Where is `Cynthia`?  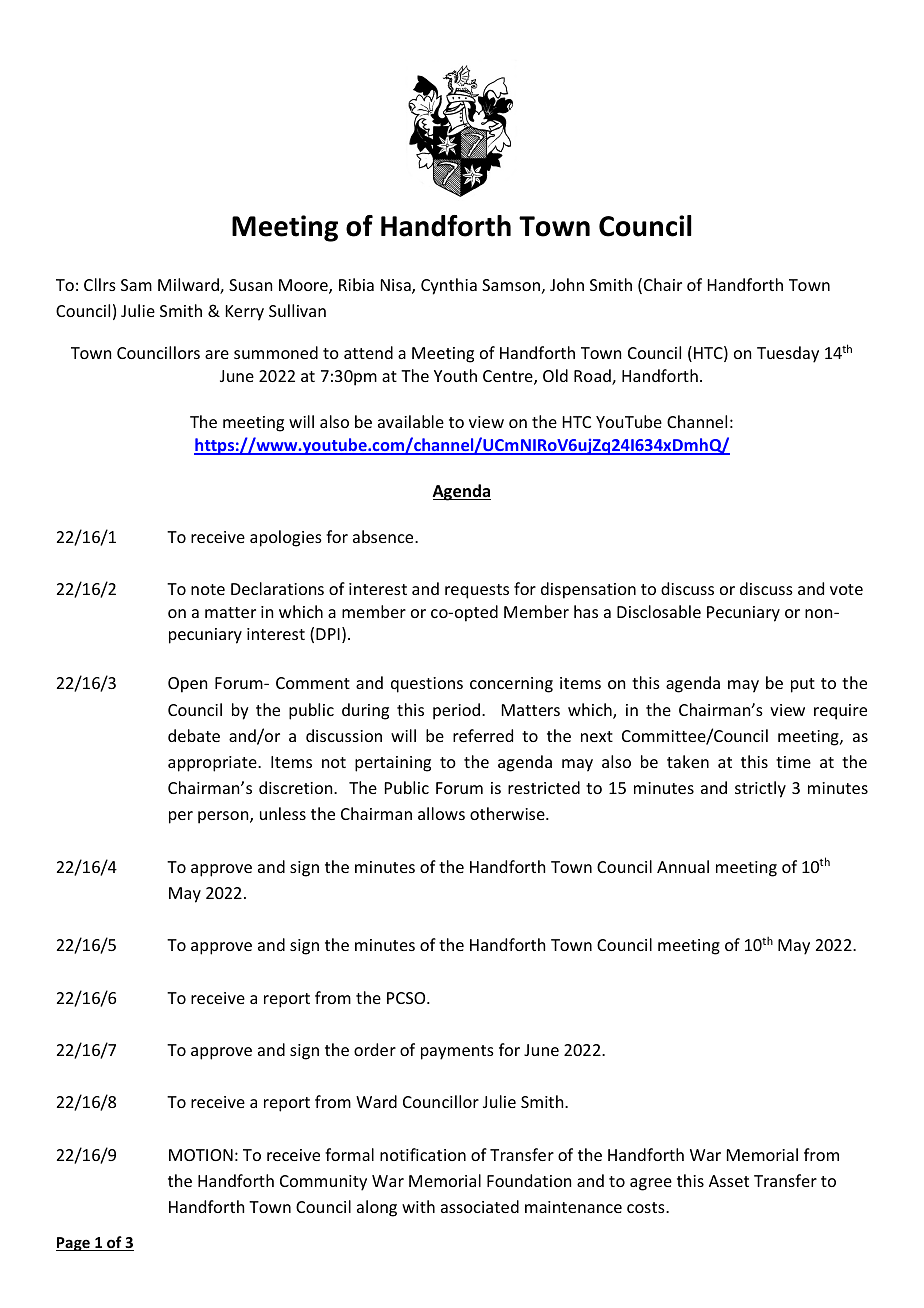
Cynthia is located at coordinates (449, 286).
